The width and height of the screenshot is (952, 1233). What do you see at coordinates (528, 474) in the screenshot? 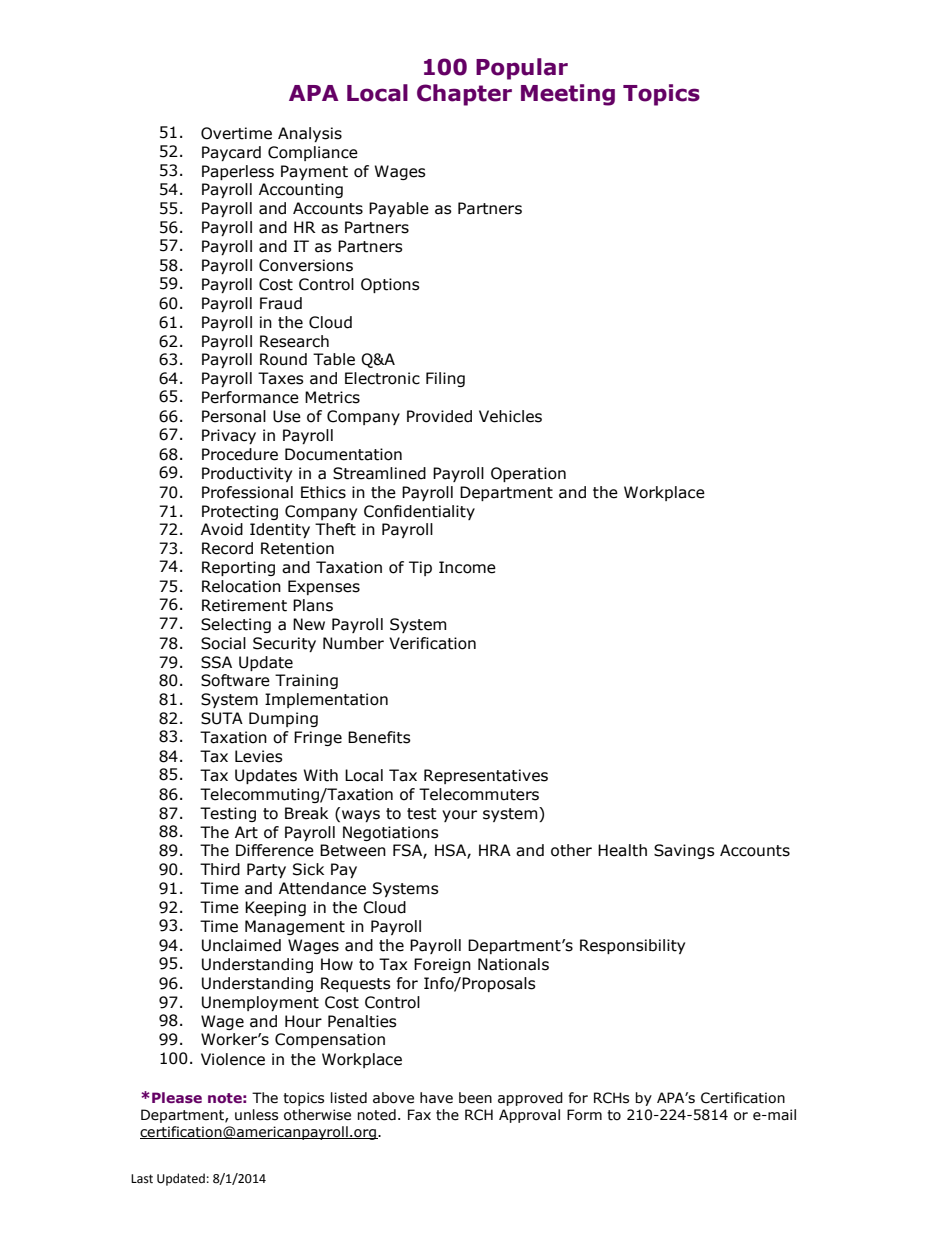
I see `Operation` at bounding box center [528, 474].
